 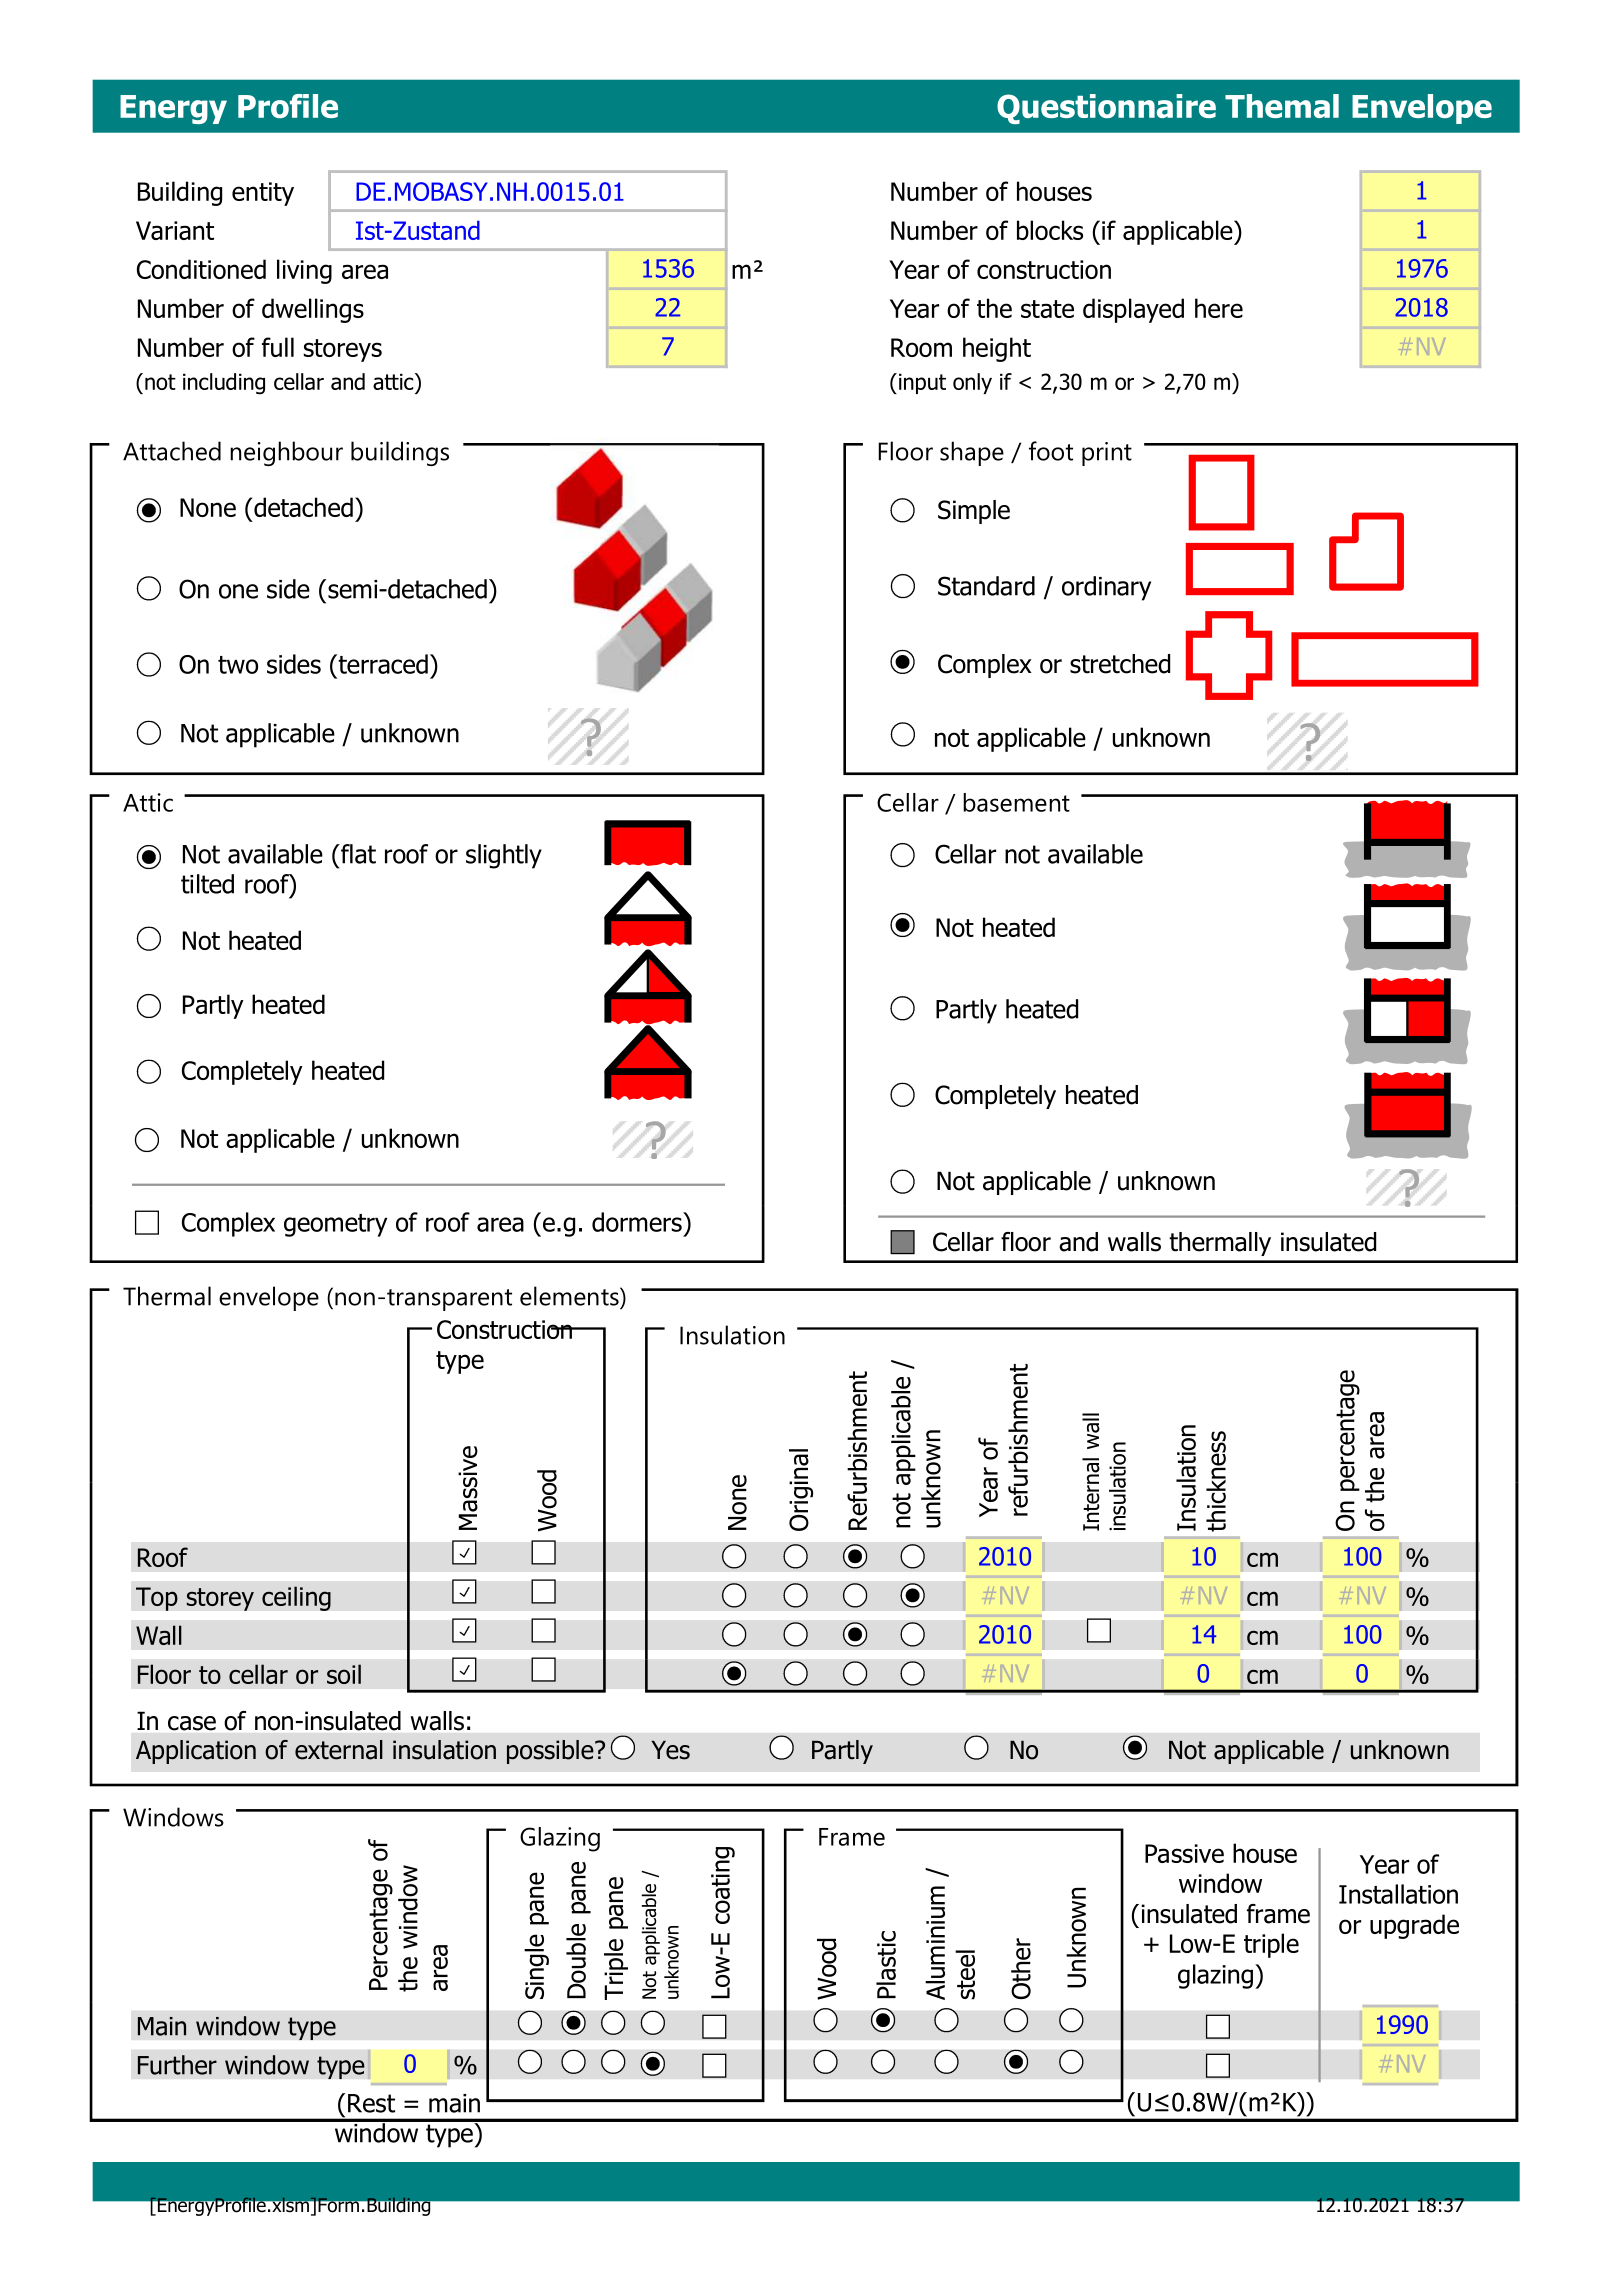 I want to click on elements, so click(x=570, y=1296).
